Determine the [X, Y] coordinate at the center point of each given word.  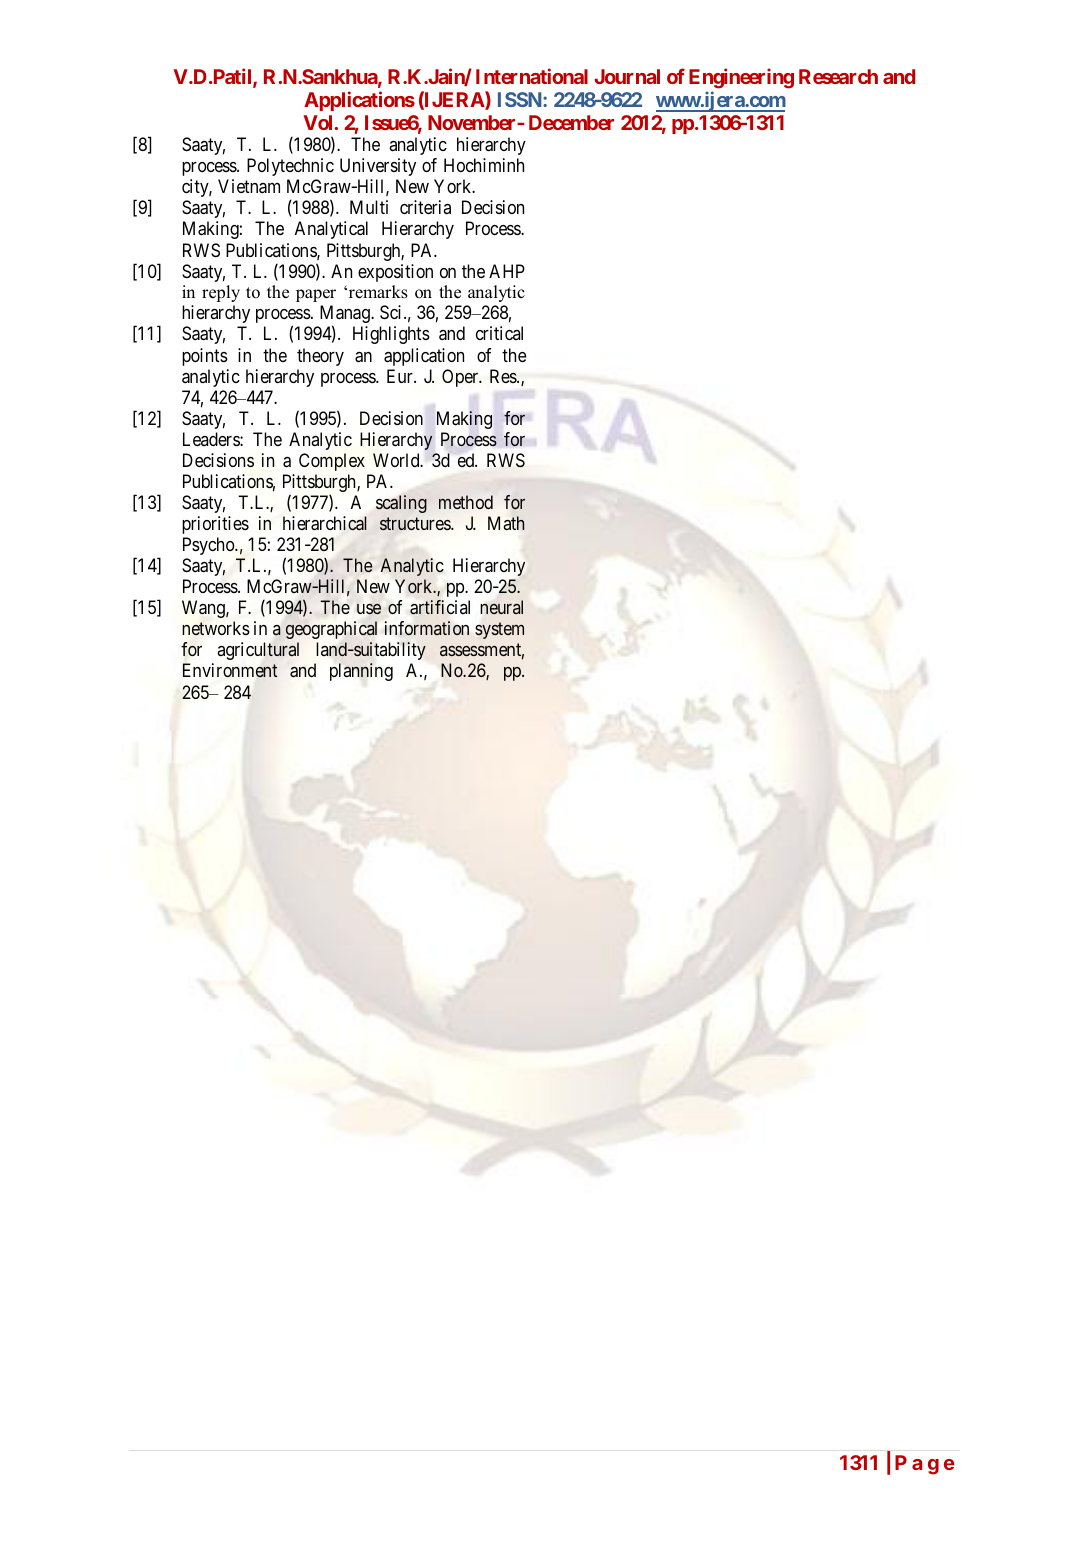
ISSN [521, 99]
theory [320, 357]
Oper [461, 378]
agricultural [258, 651]
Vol [317, 122]
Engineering [741, 78]
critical [499, 333]
